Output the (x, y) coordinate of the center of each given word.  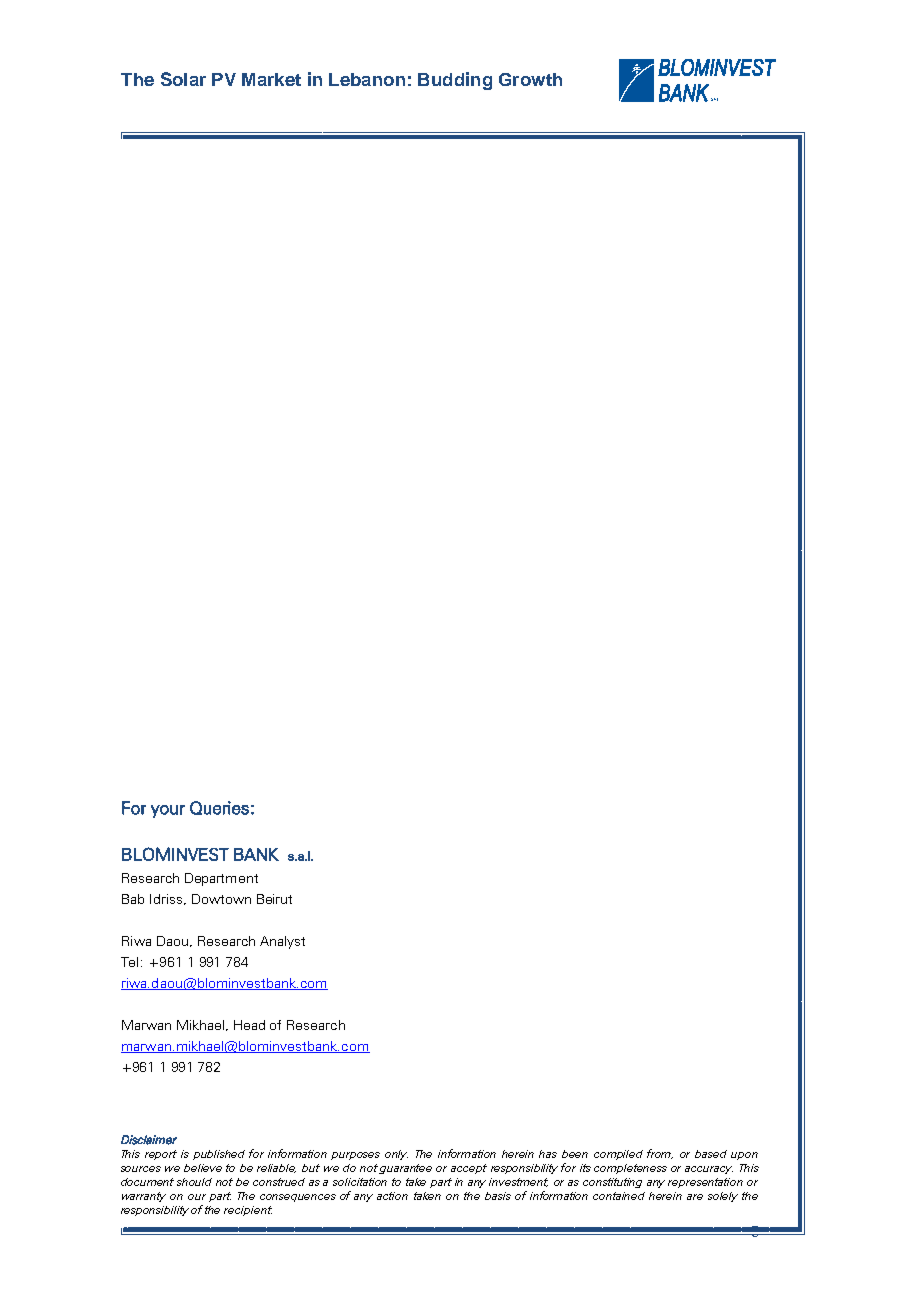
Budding (455, 81)
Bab (133, 899)
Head (249, 1025)
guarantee (405, 1169)
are (695, 1197)
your (168, 811)
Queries (219, 808)
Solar (183, 79)
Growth (530, 79)
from (660, 1154)
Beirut (274, 899)
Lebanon (367, 79)
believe (203, 1168)
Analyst (282, 942)
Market (271, 79)
